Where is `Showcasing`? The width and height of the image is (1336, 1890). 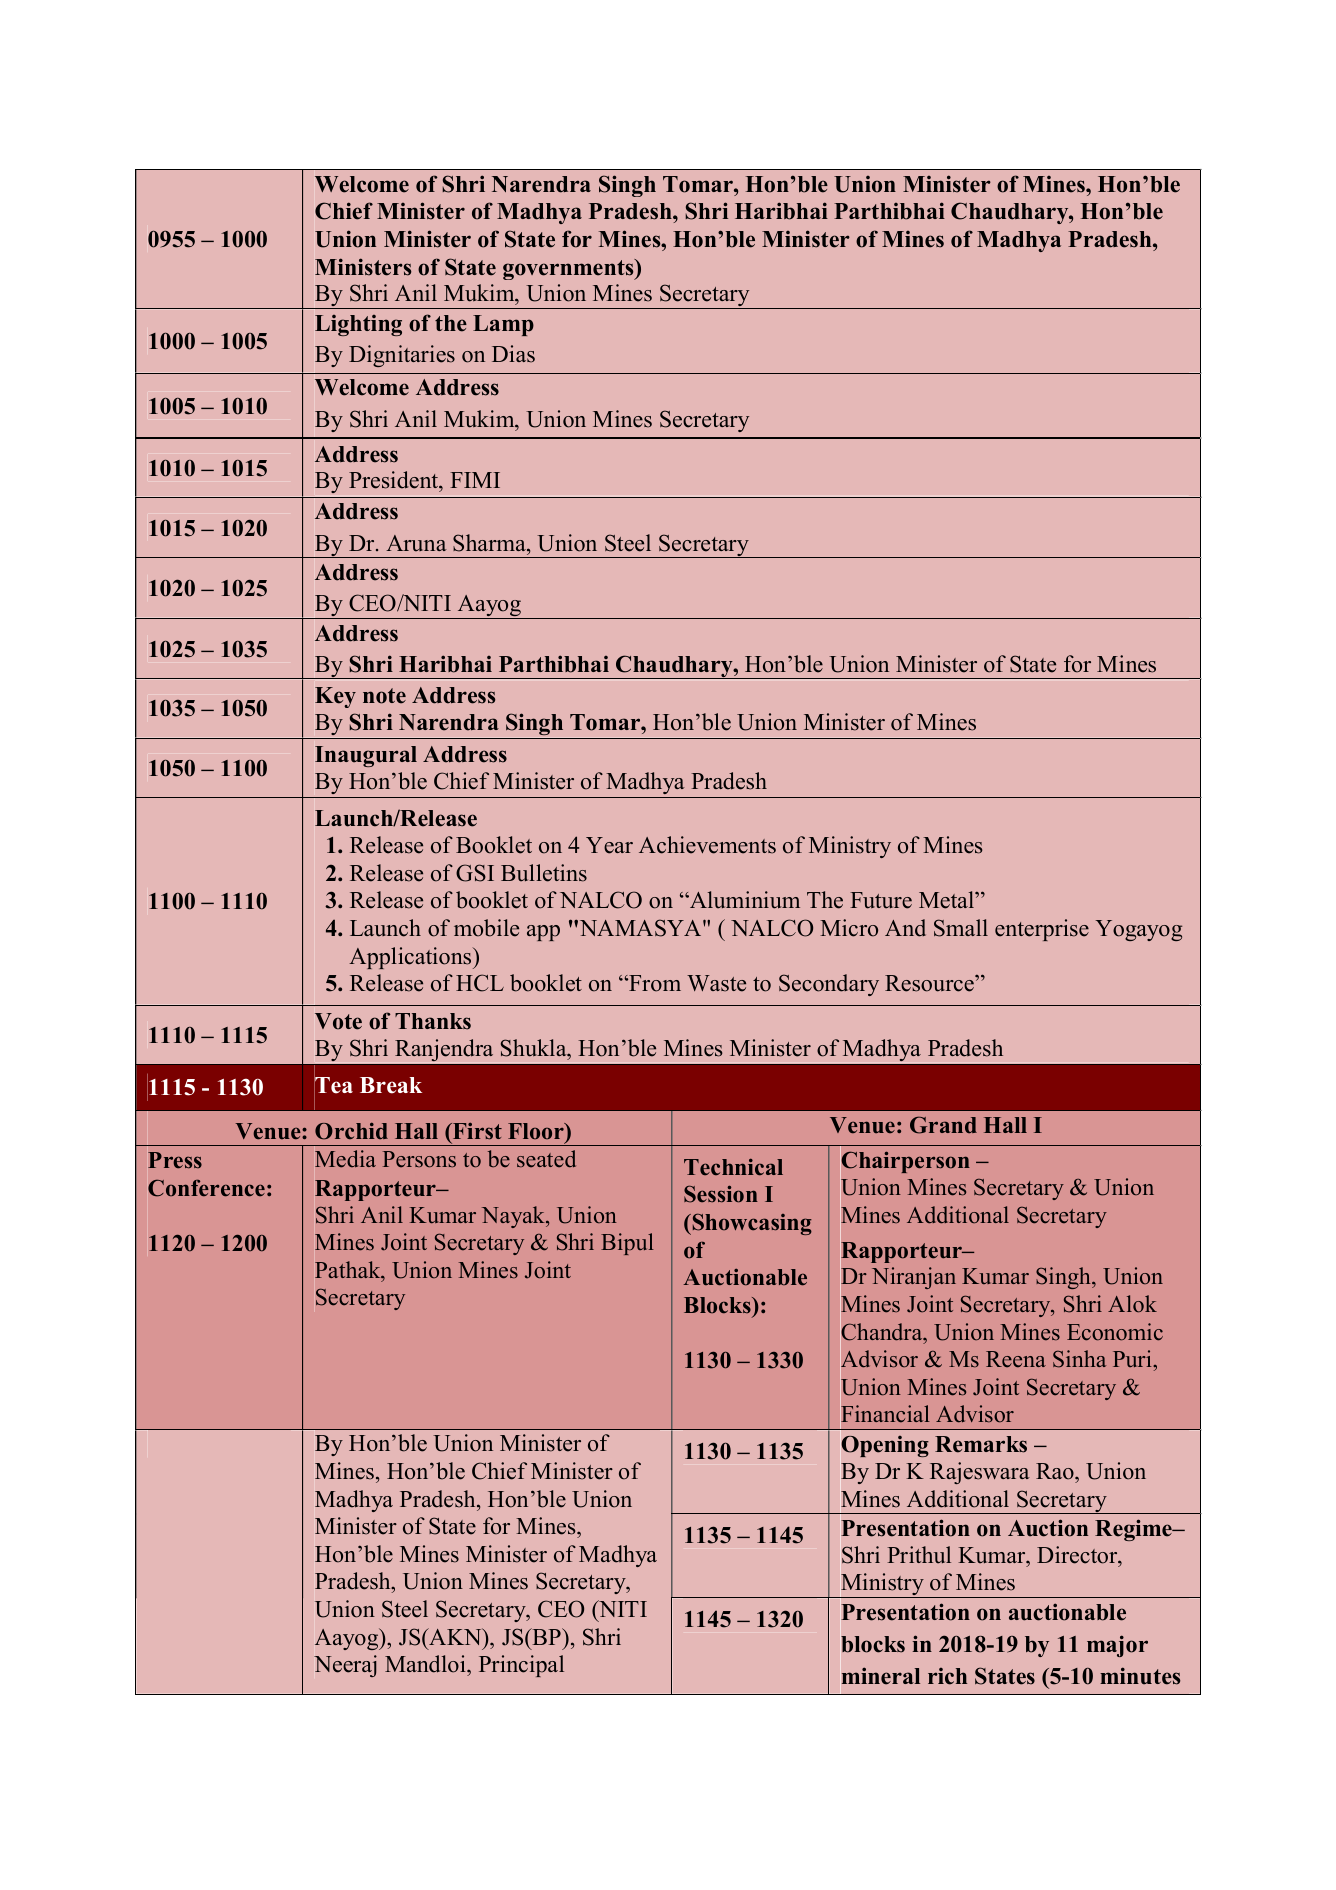 Showcasing is located at coordinates (751, 1224).
